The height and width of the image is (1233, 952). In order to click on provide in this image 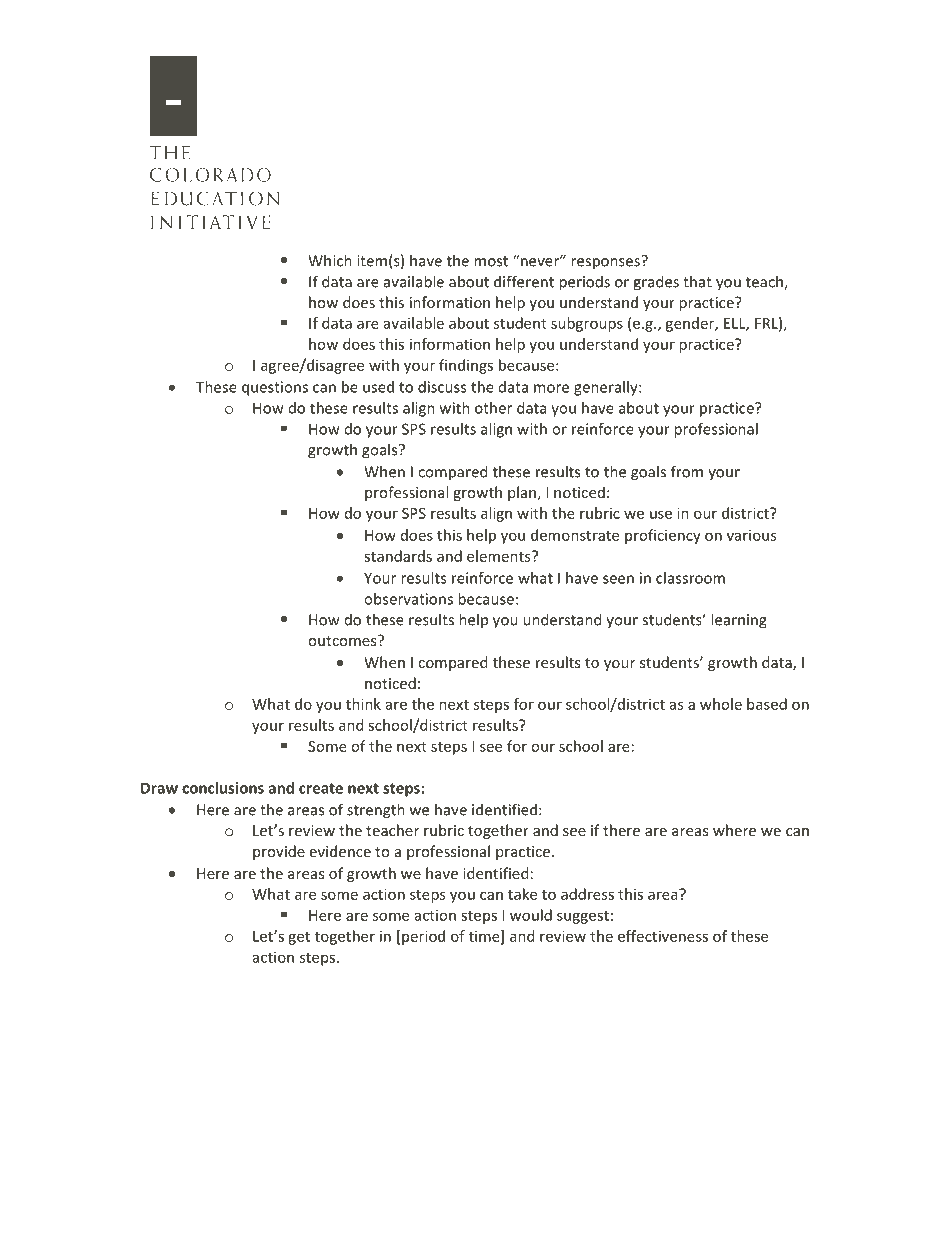, I will do `click(279, 852)`.
